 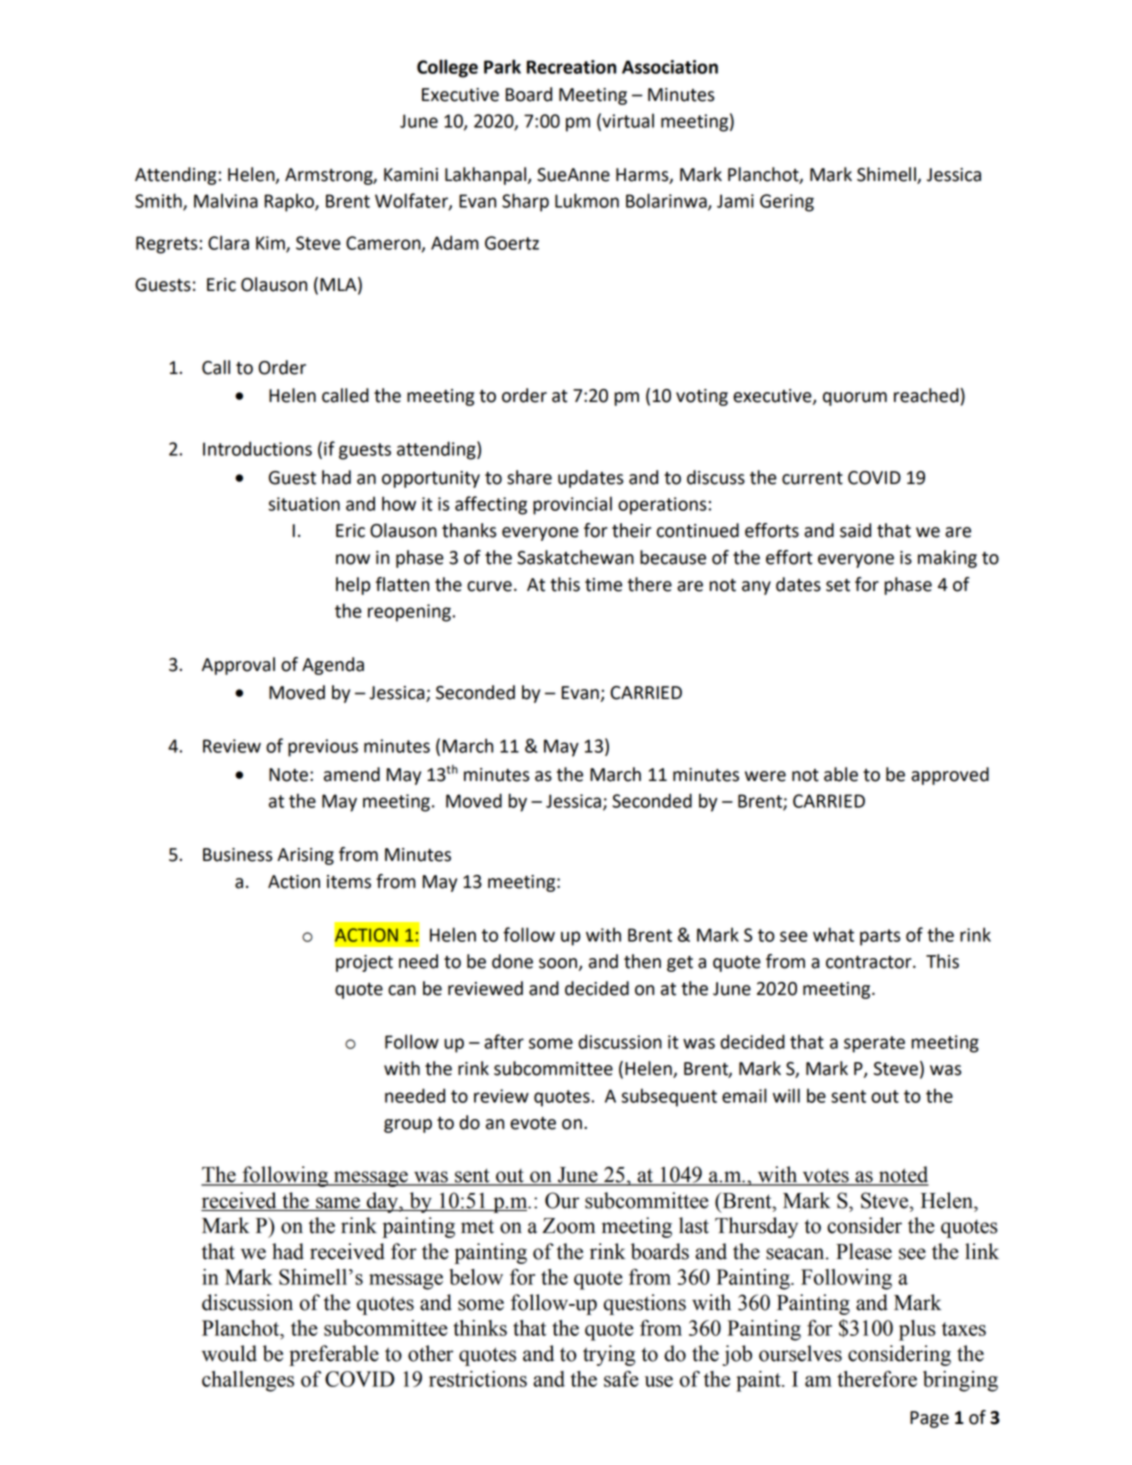 What do you see at coordinates (248, 1381) in the document?
I see `challenges` at bounding box center [248, 1381].
